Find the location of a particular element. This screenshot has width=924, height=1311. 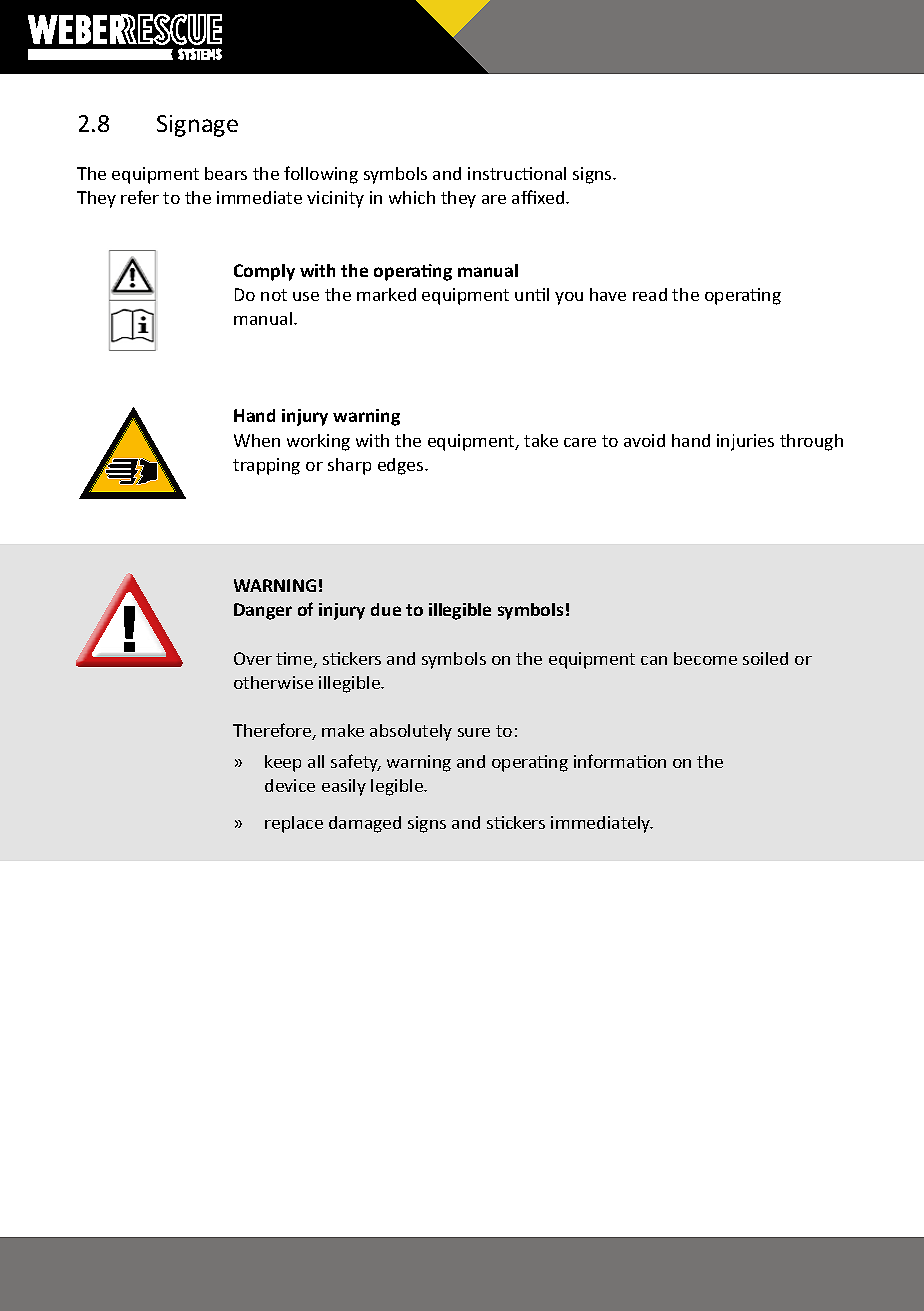

trapping is located at coordinates (266, 466).
